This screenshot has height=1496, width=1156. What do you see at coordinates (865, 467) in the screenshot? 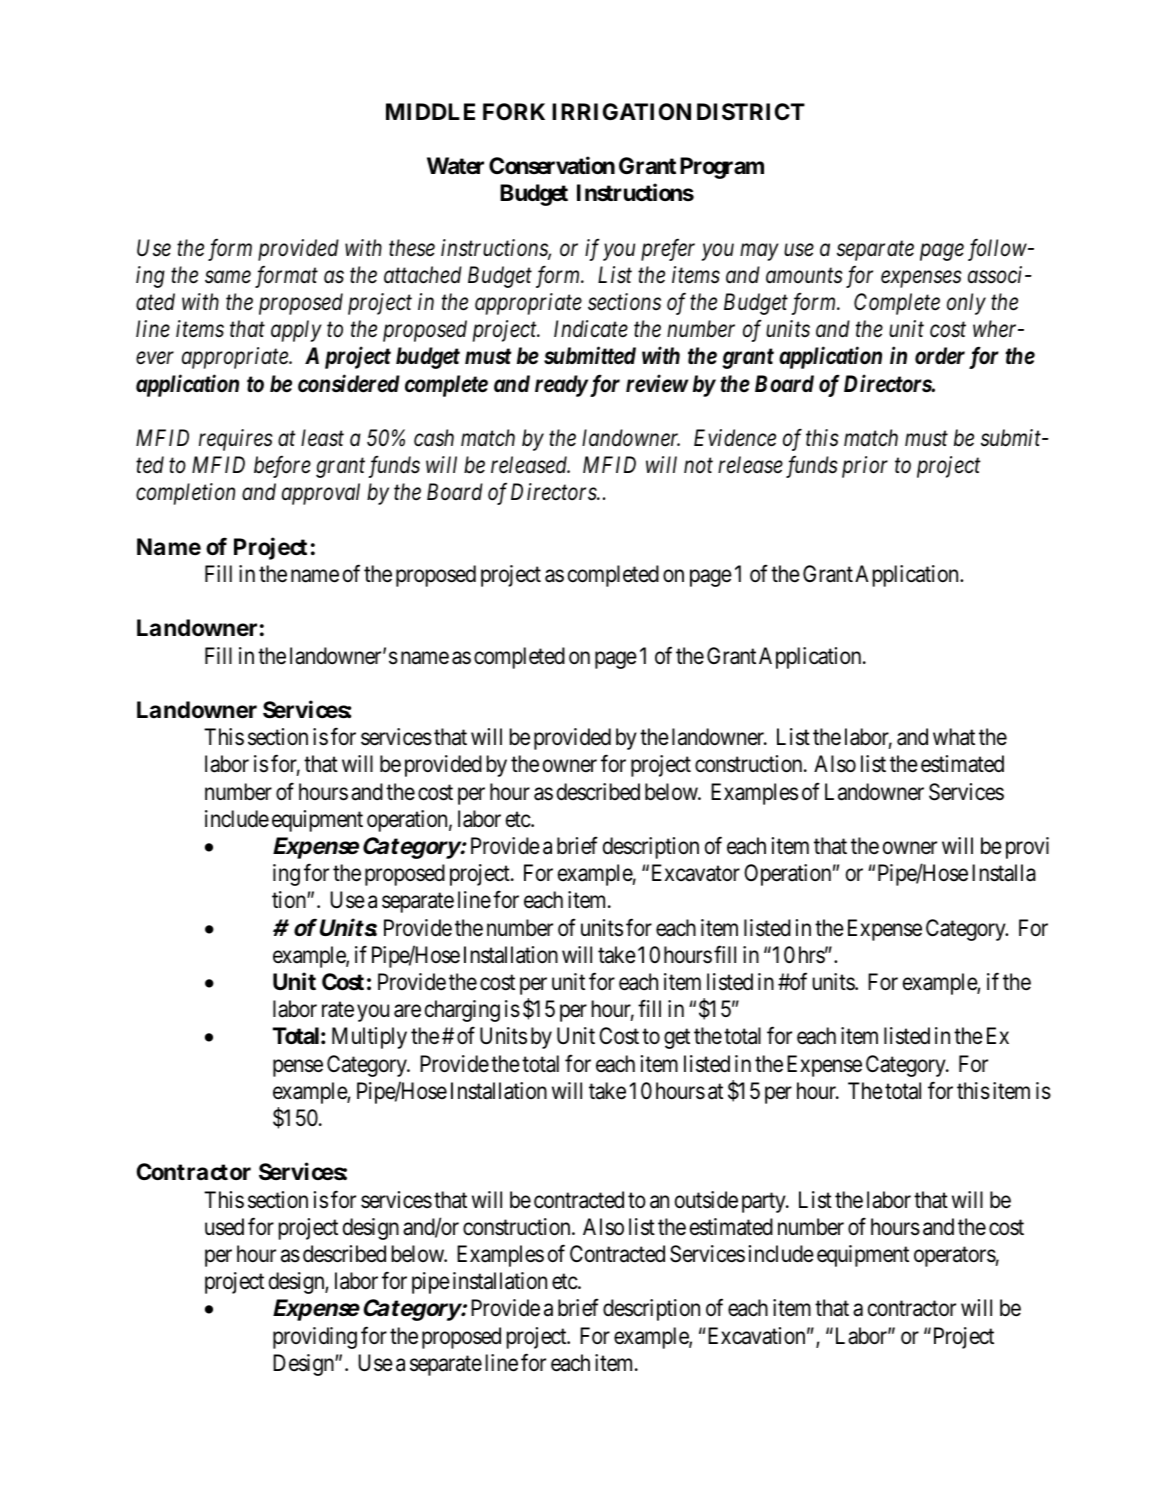
I see `prior` at bounding box center [865, 467].
